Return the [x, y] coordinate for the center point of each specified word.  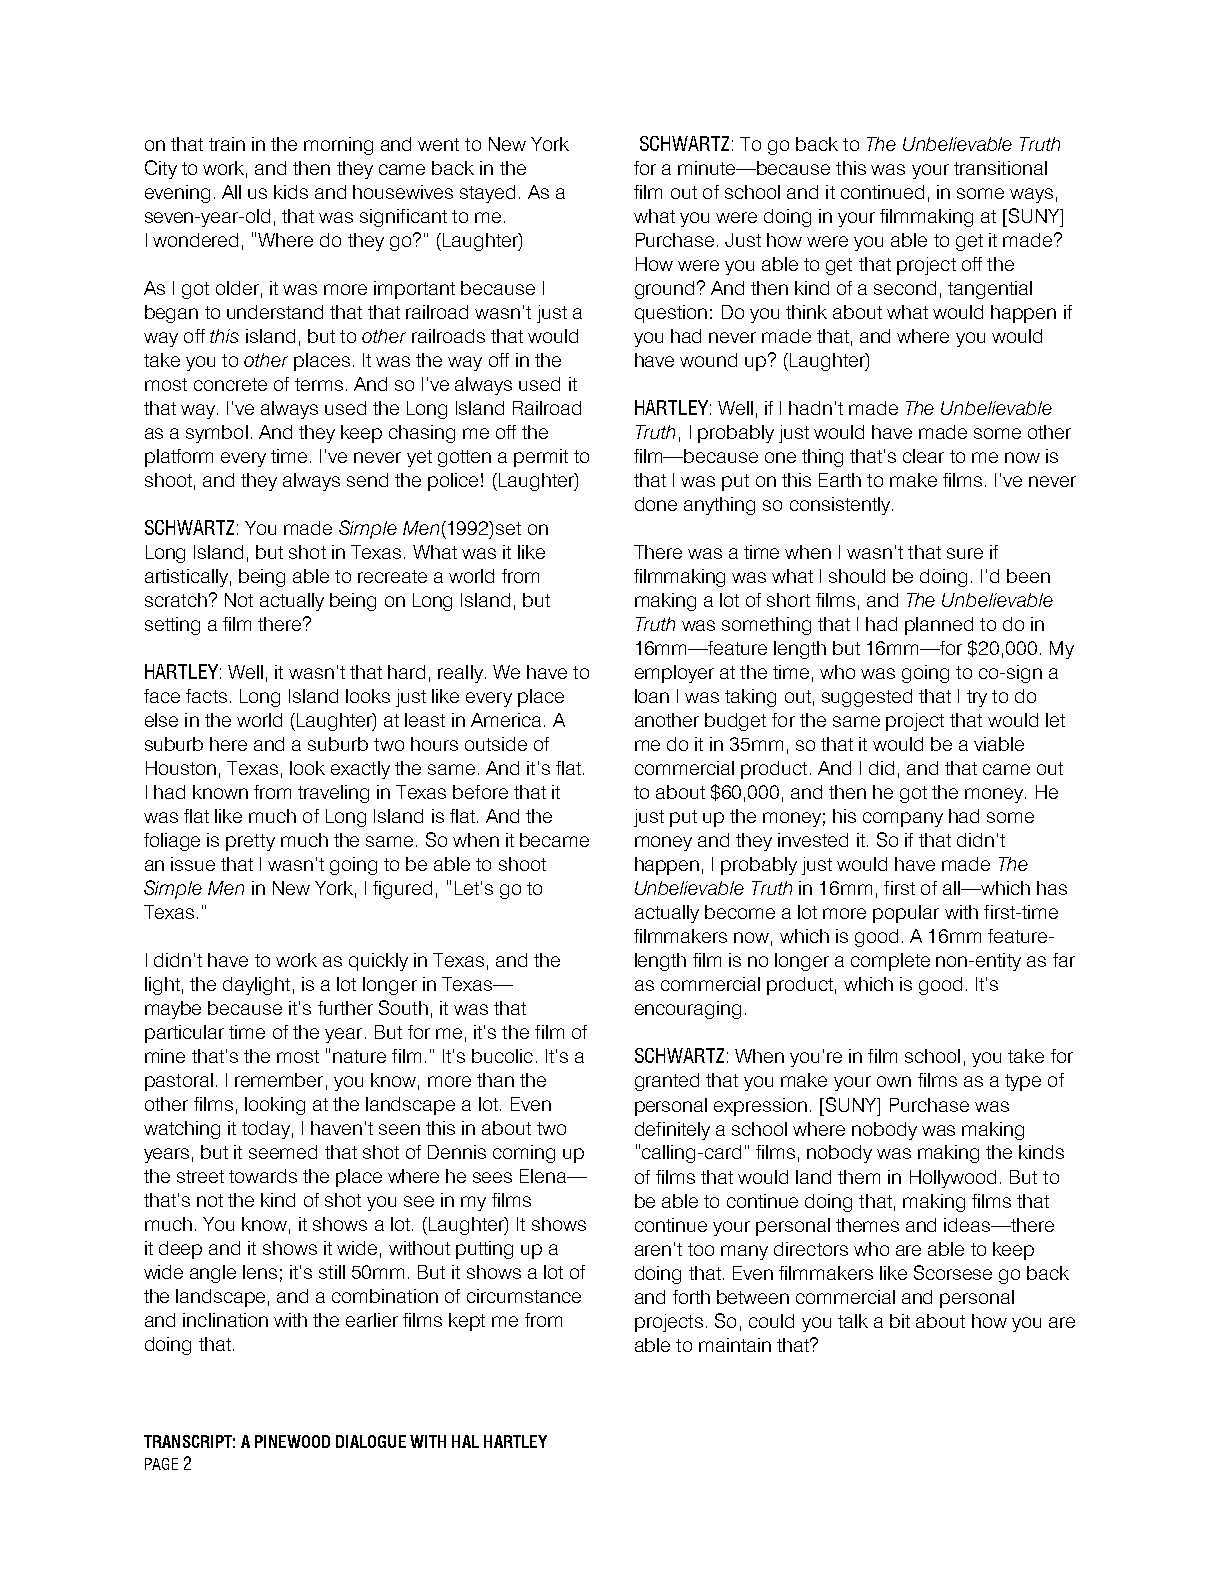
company [903, 819]
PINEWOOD [292, 1441]
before [480, 792]
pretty [250, 842]
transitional [1000, 168]
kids [291, 192]
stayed [487, 194]
